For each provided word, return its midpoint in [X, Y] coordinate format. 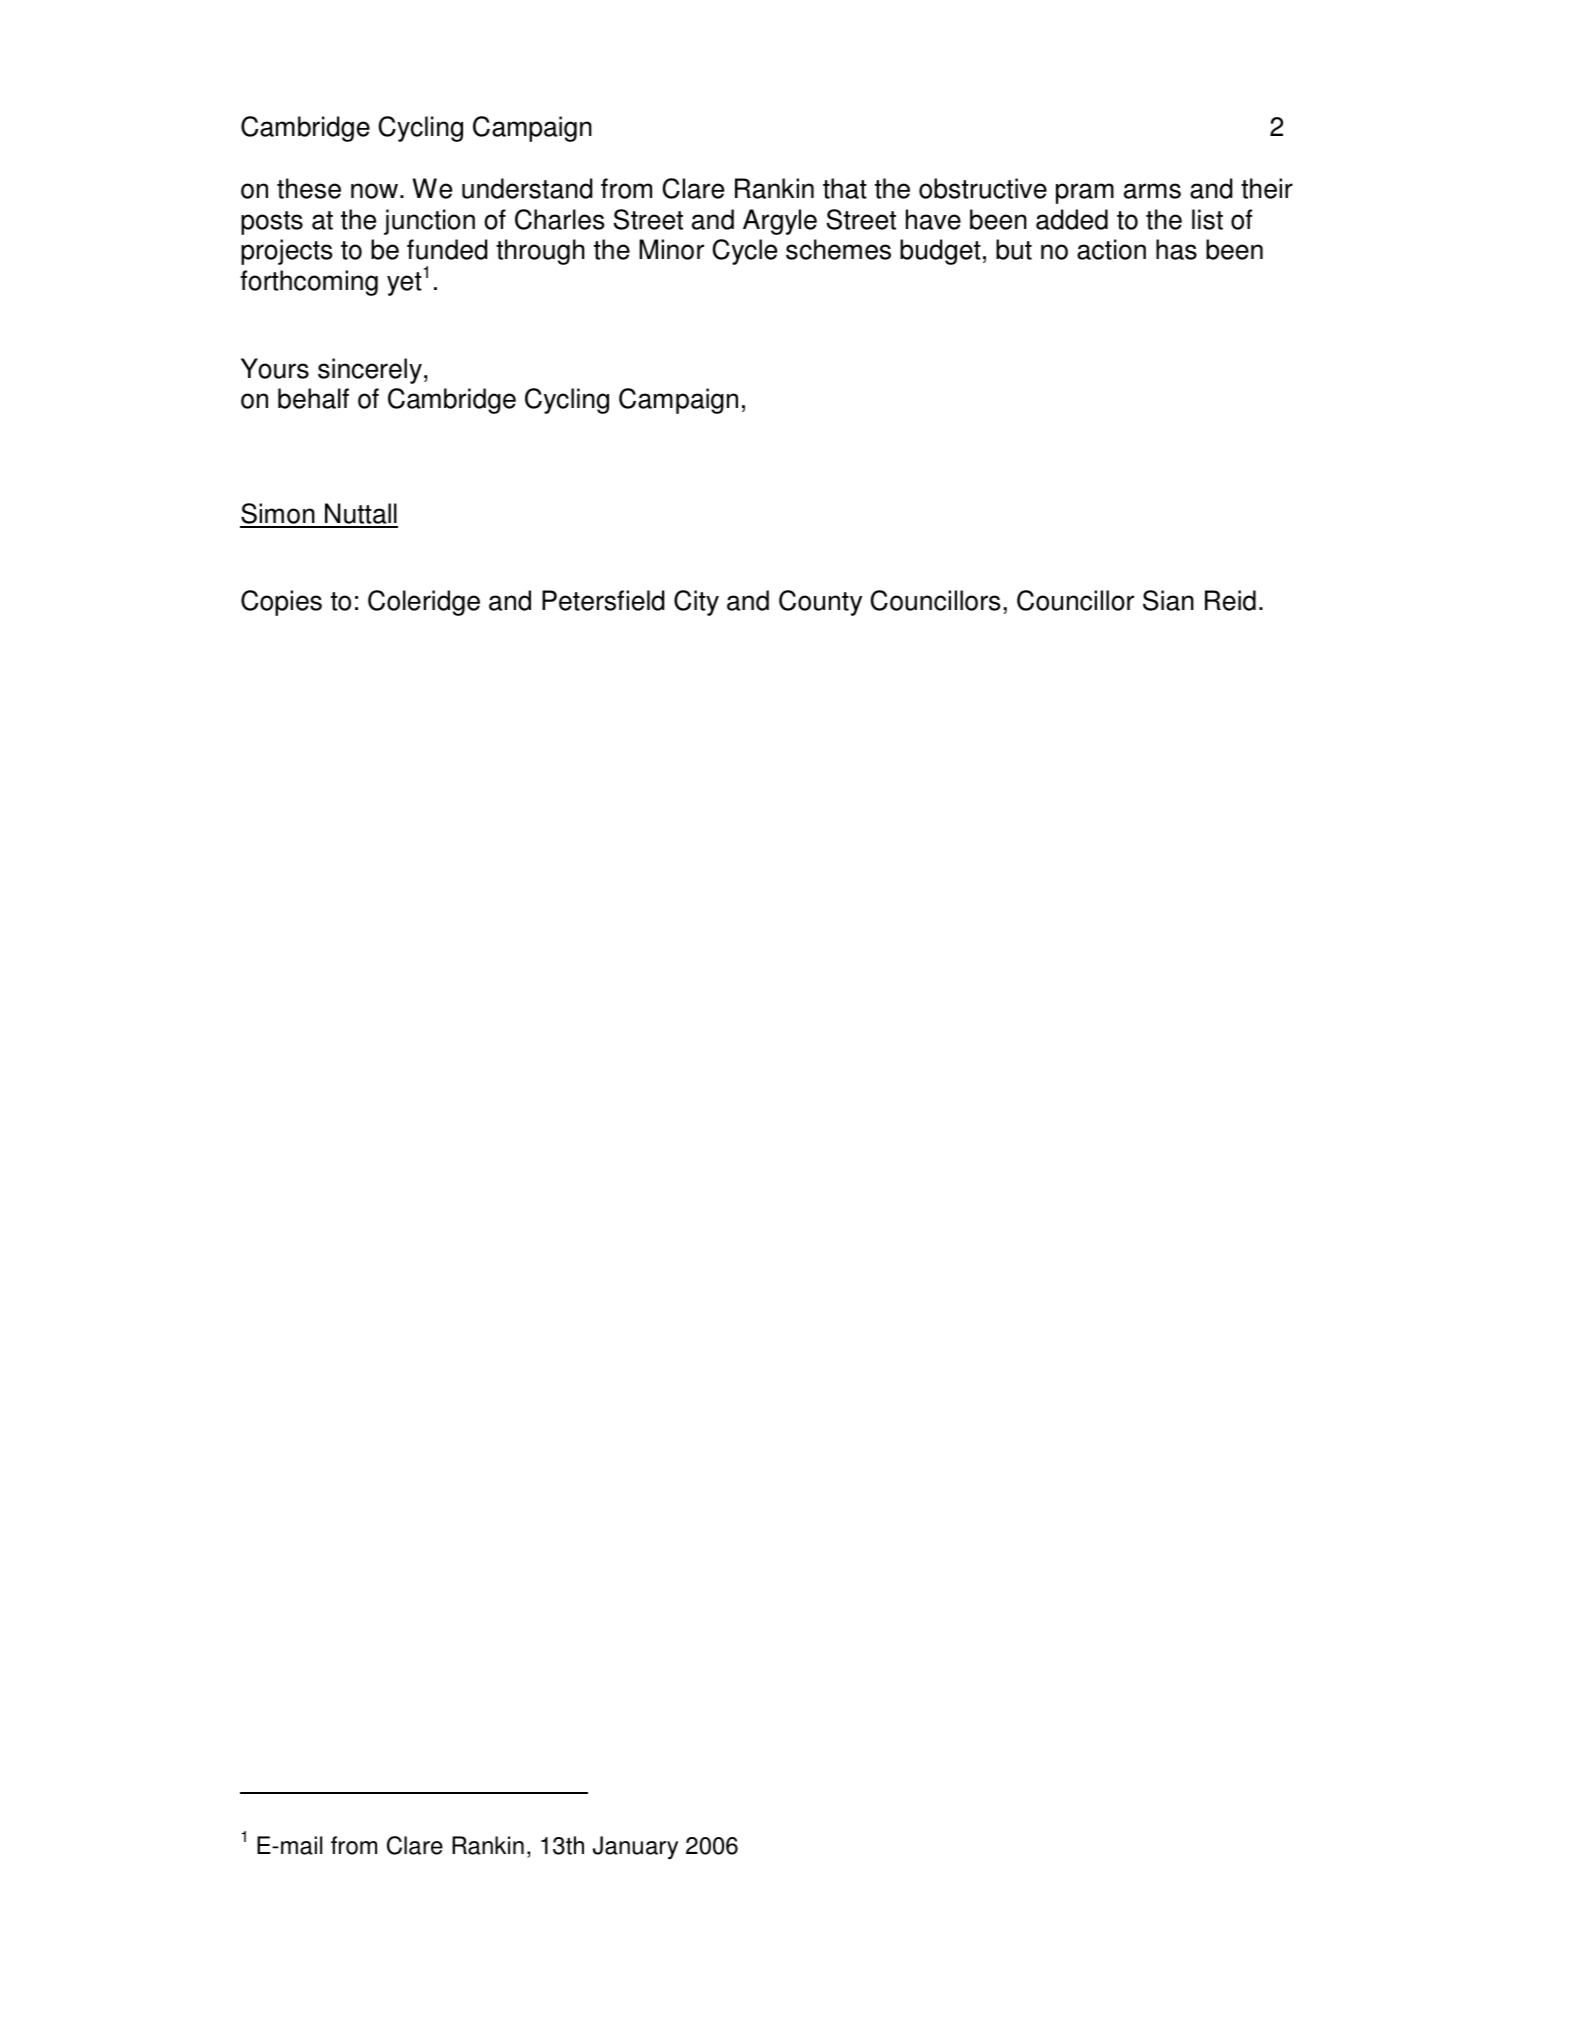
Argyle [780, 222]
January [635, 1848]
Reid [1230, 600]
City [696, 603]
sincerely [370, 371]
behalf [313, 398]
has [1176, 249]
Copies [281, 603]
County [820, 603]
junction [429, 222]
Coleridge [424, 603]
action [1111, 249]
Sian [1168, 600]
